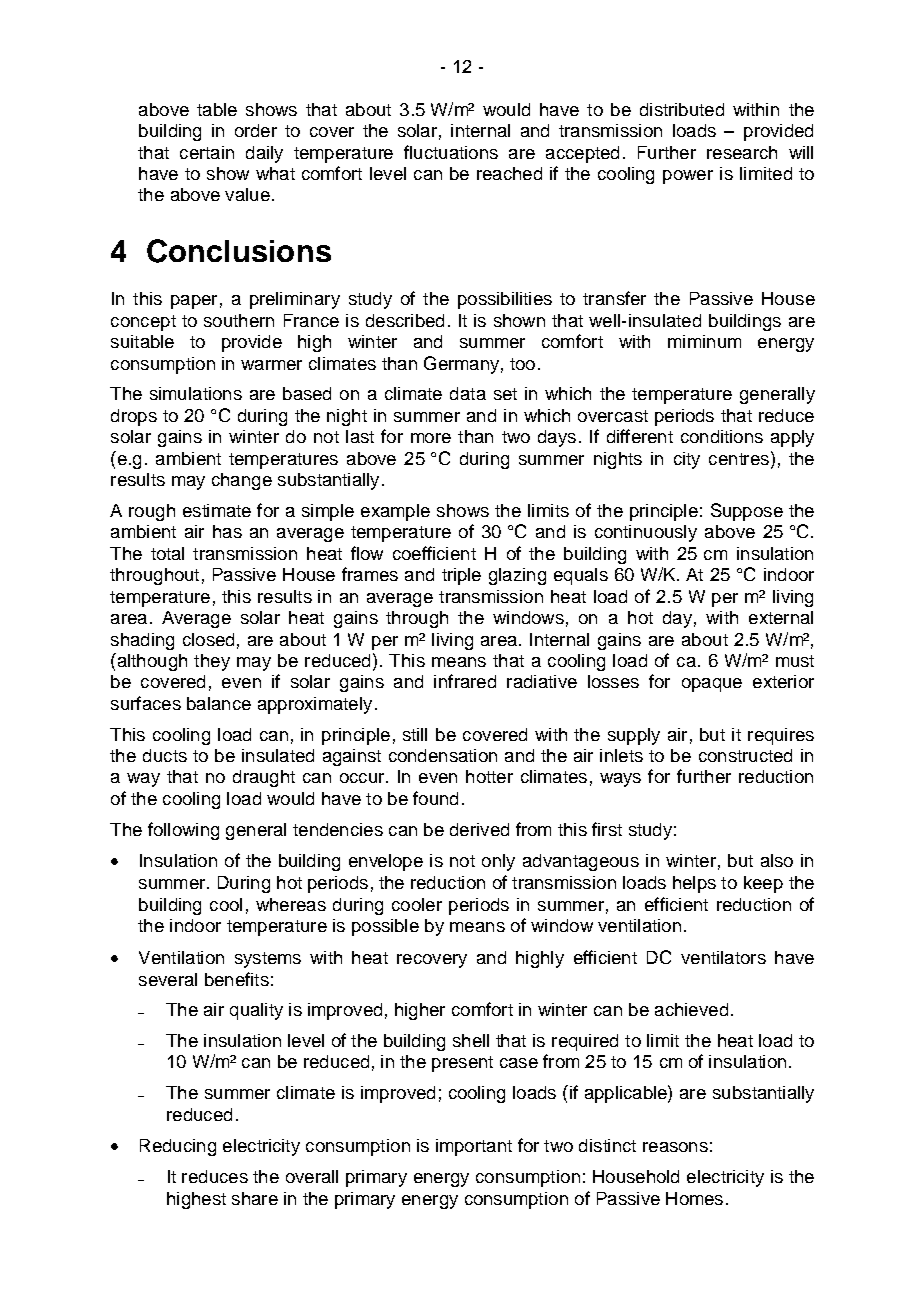 Image resolution: width=924 pixels, height=1308 pixels. What do you see at coordinates (742, 152) in the screenshot?
I see `research` at bounding box center [742, 152].
